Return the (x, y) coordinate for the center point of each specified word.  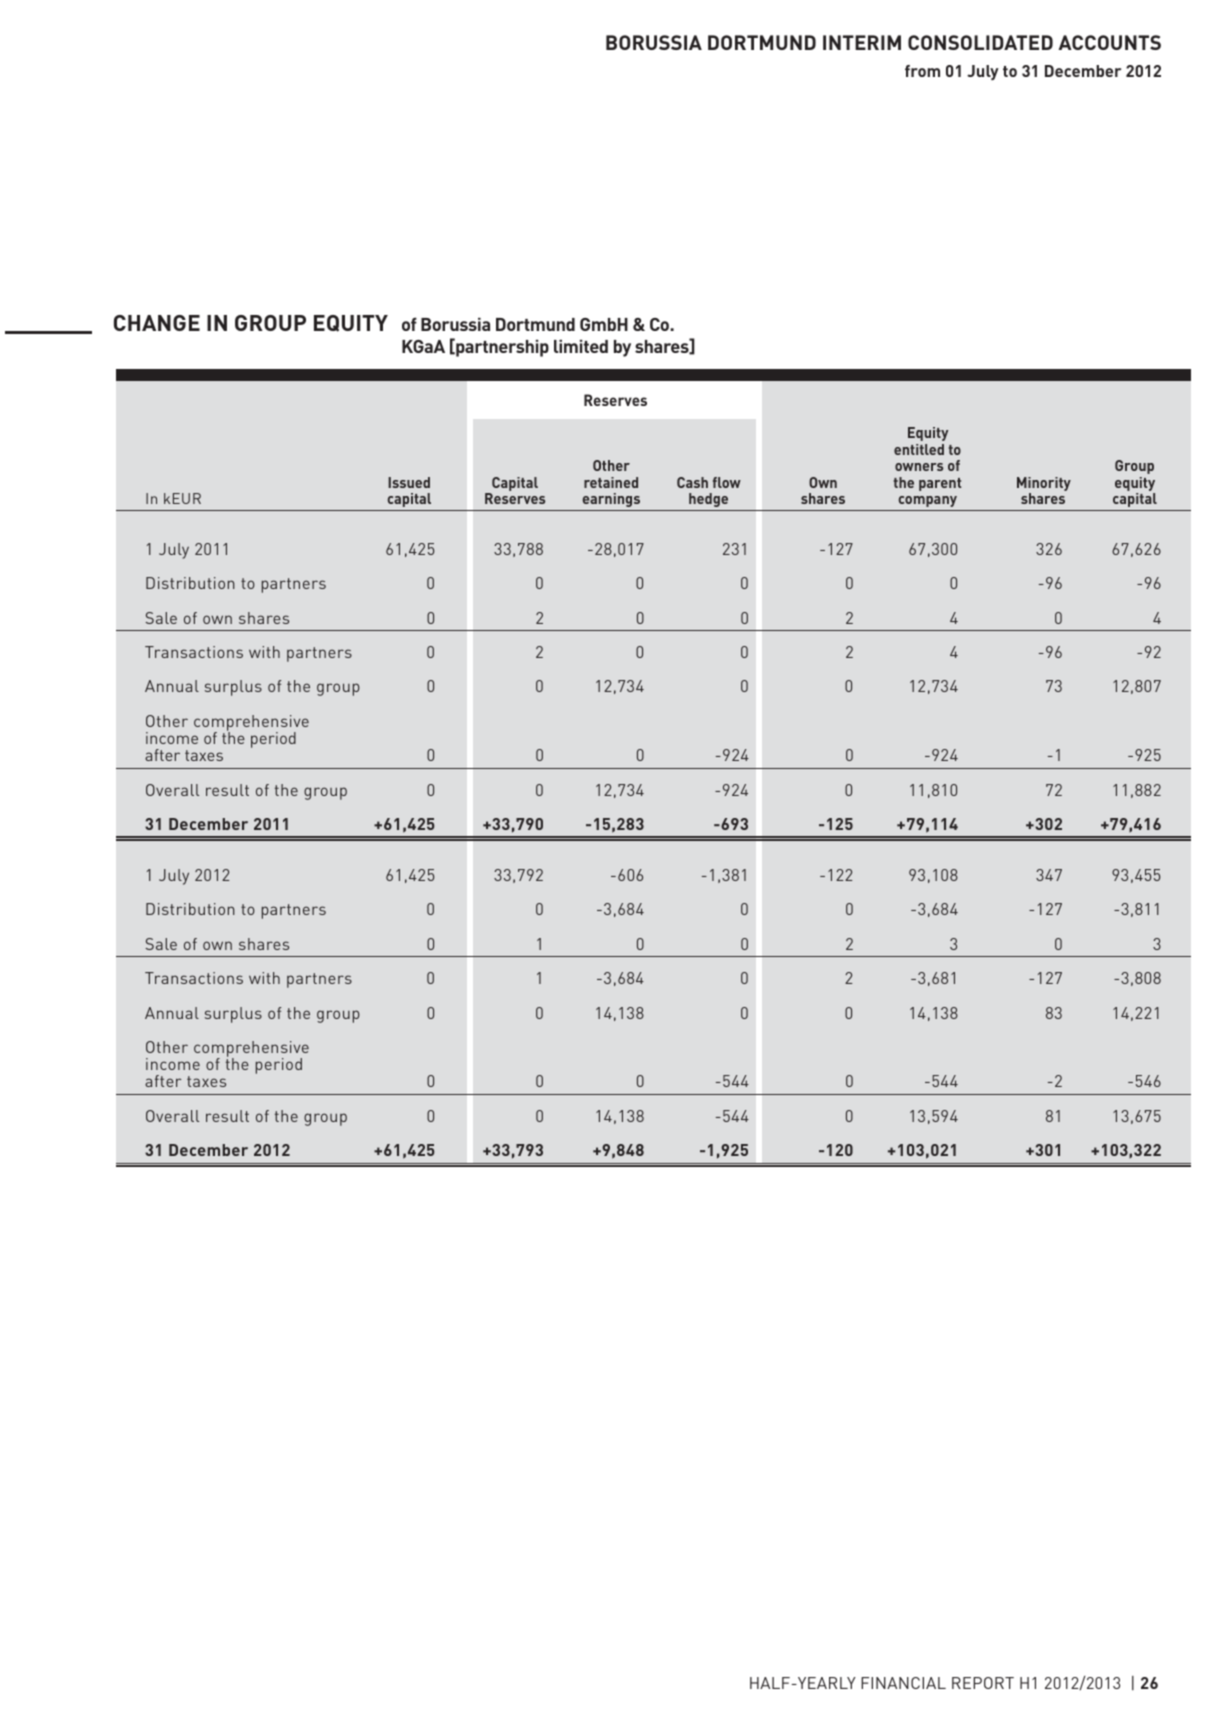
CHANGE (157, 323)
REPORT (983, 1683)
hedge (708, 500)
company (928, 501)
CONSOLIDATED (980, 42)
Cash (692, 482)
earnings (611, 500)
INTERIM (862, 42)
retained (611, 482)
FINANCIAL (903, 1683)
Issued (409, 482)
